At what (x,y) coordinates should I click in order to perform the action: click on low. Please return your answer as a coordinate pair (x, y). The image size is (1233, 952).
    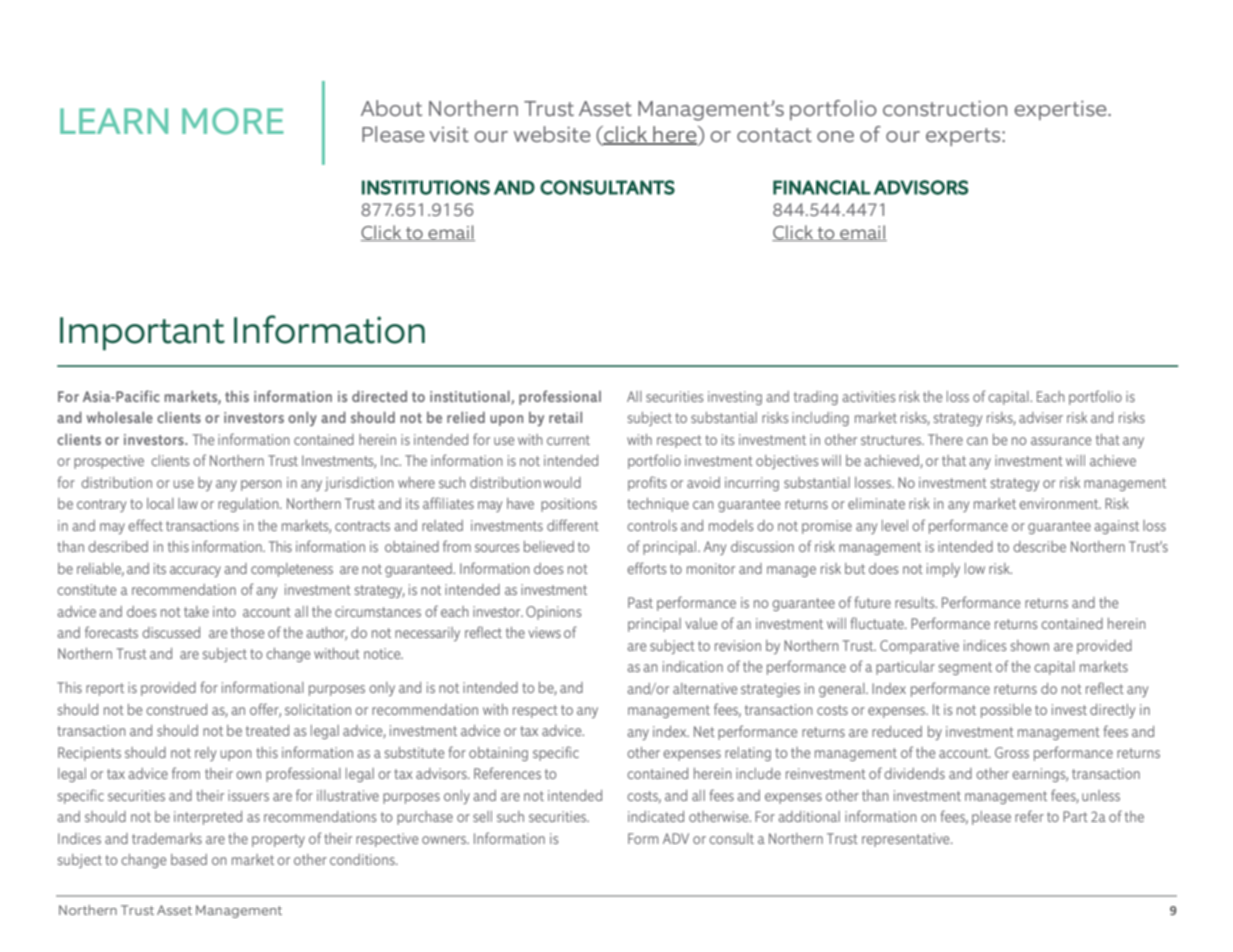
    Looking at the image, I should click on (975, 568).
